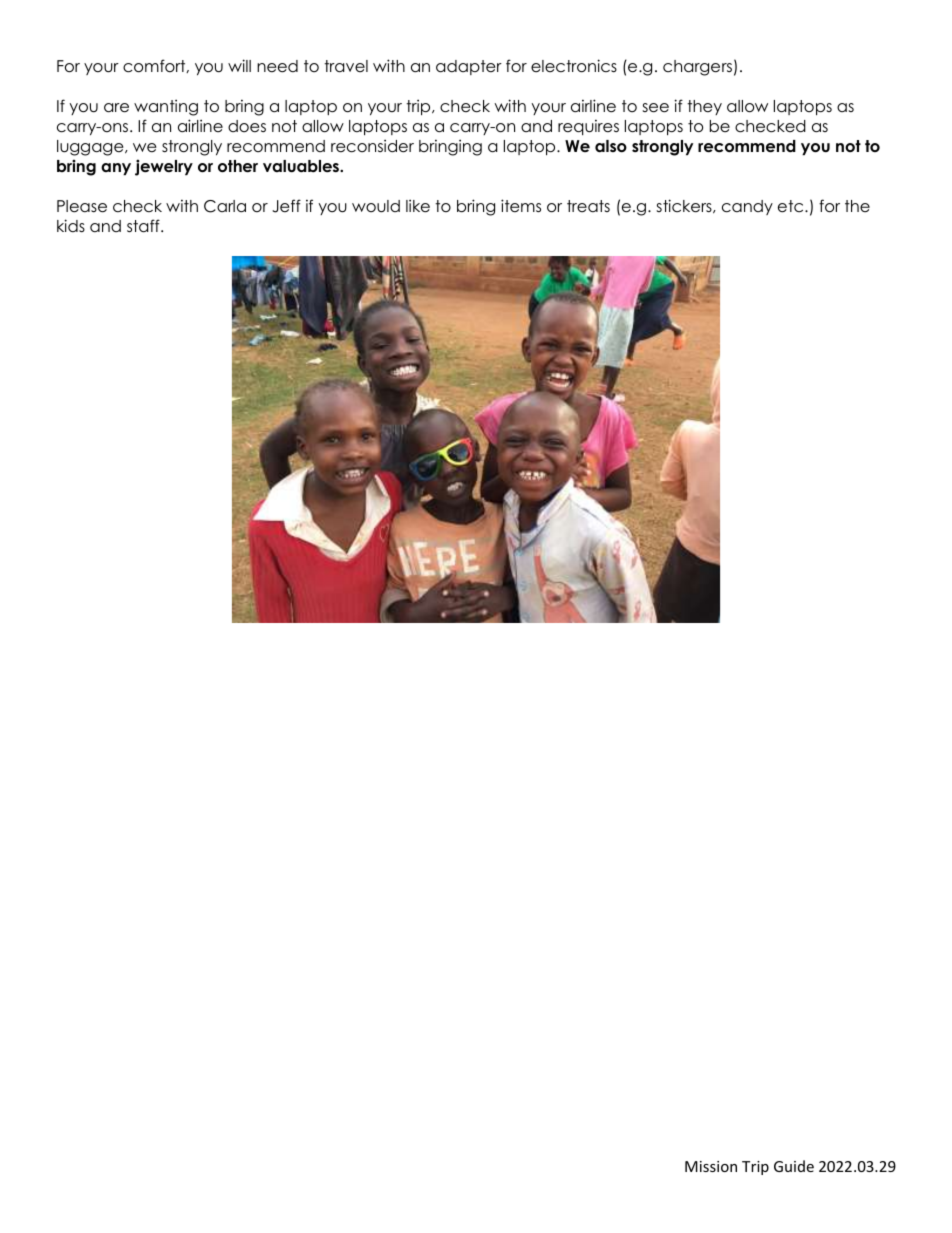 The image size is (952, 1233). I want to click on Guide, so click(794, 1166).
